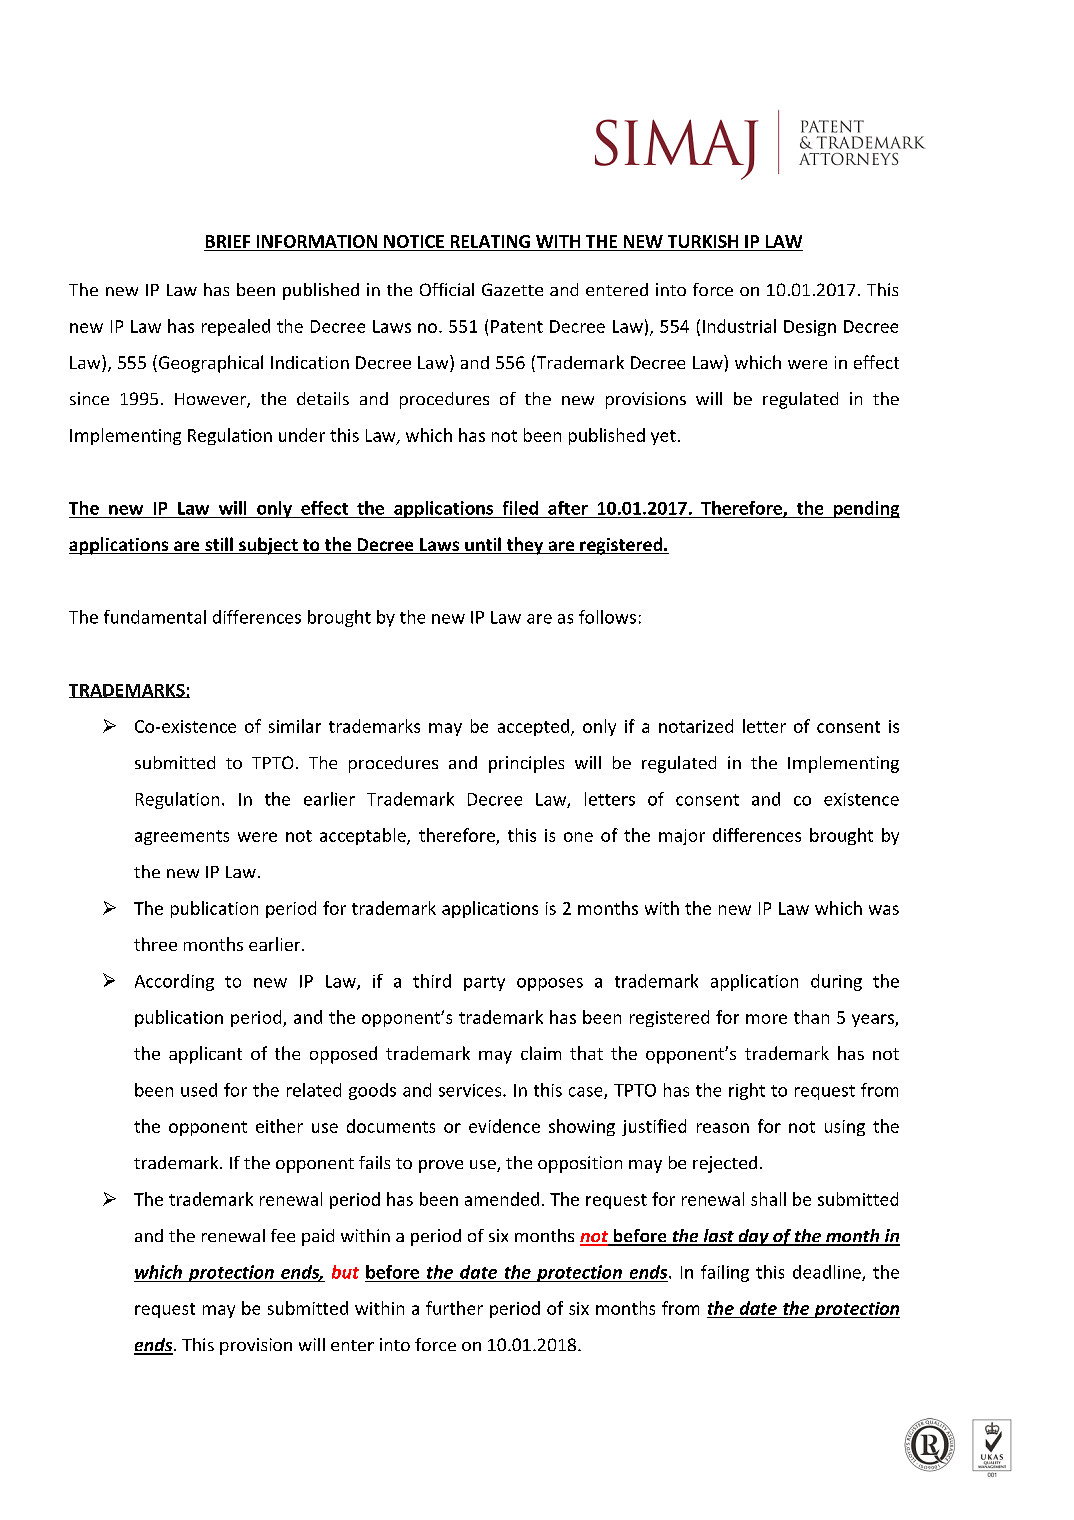 The height and width of the image is (1520, 1074). What do you see at coordinates (866, 509) in the image?
I see `pending` at bounding box center [866, 509].
